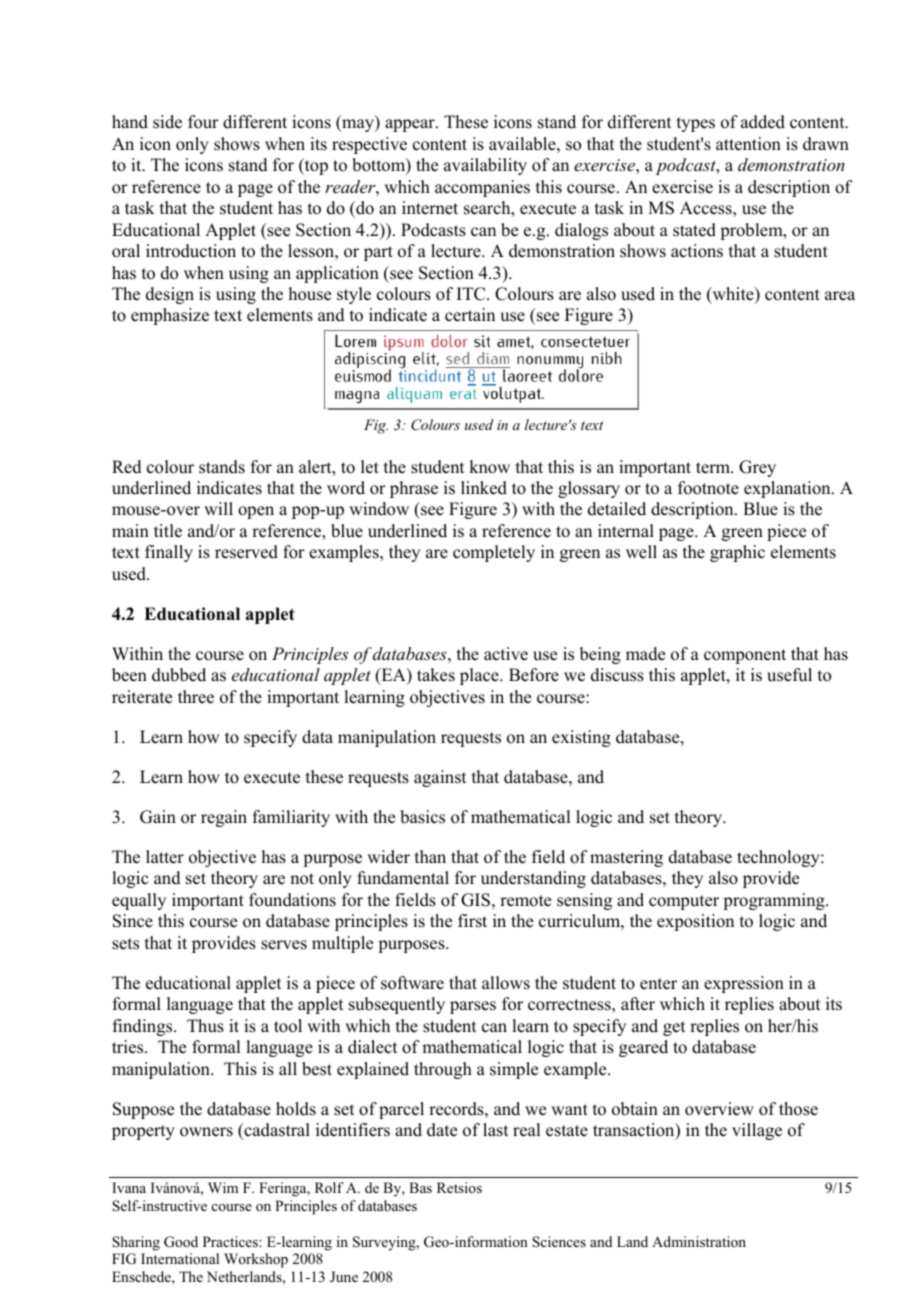 The width and height of the image is (924, 1308). Describe the element at coordinates (484, 488) in the image. I see `linked` at that location.
